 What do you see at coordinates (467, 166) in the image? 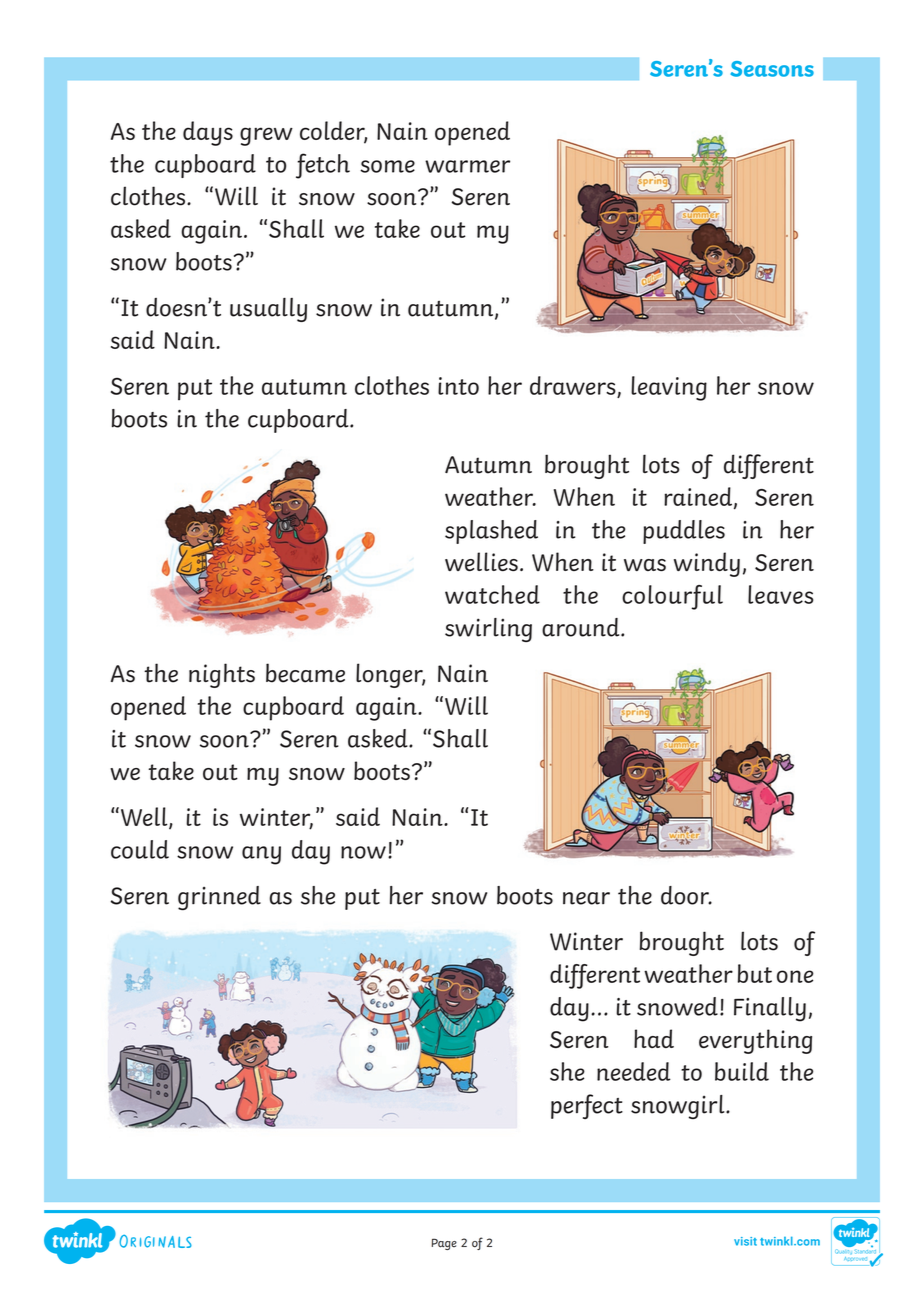
I see `warmer` at bounding box center [467, 166].
